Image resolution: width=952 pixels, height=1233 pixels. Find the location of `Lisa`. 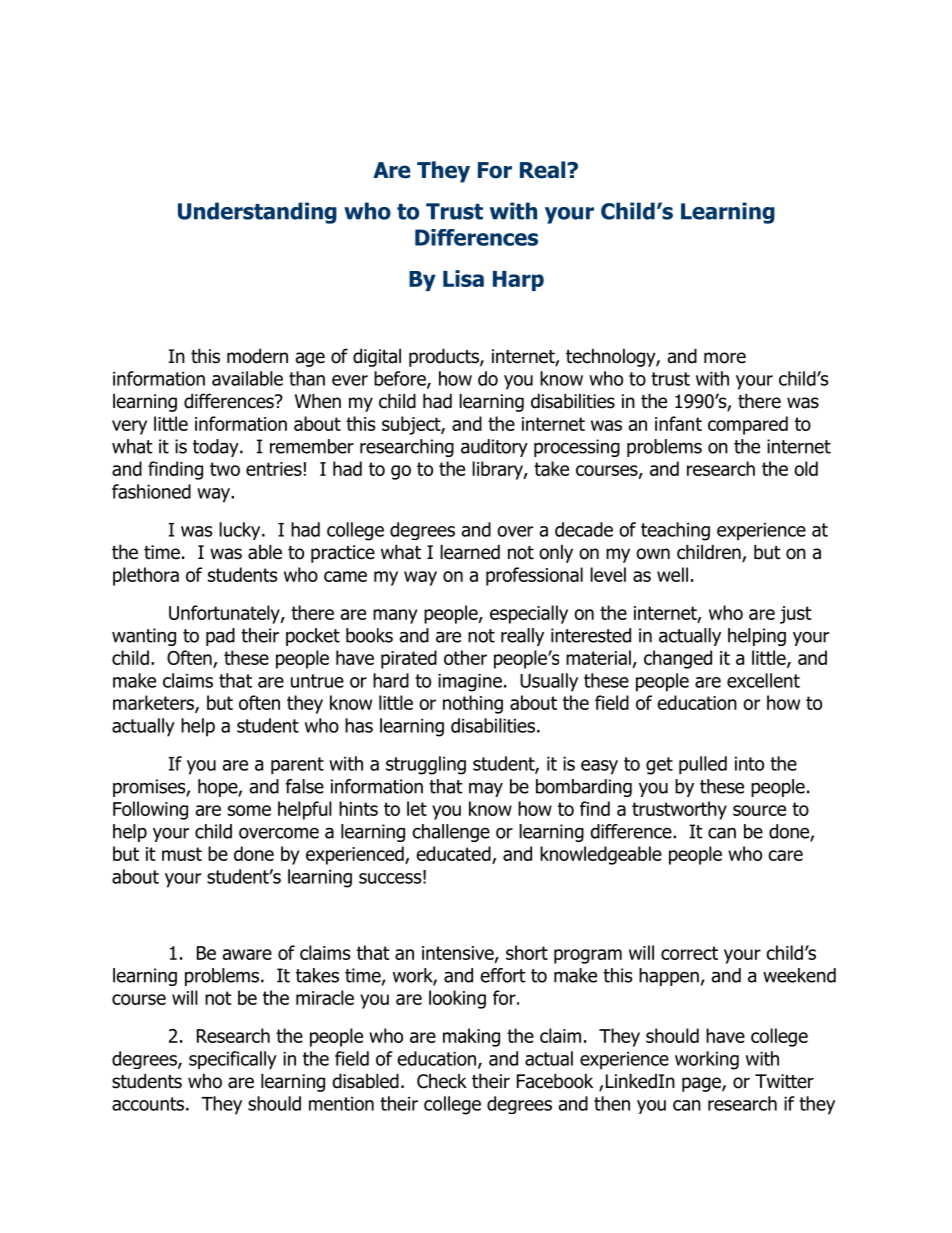

Lisa is located at coordinates (463, 278).
